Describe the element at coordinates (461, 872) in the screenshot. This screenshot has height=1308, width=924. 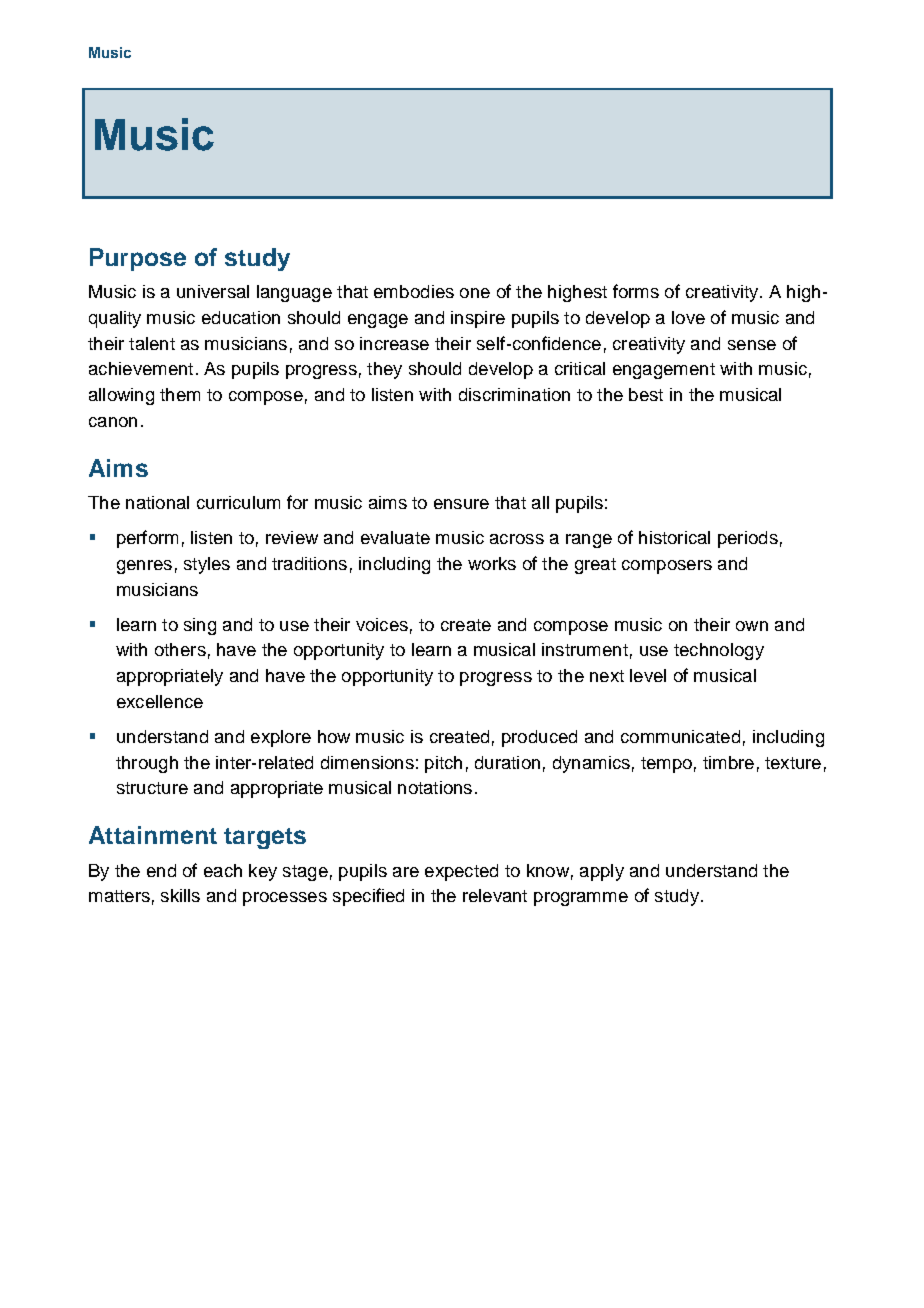
I see `expected` at that location.
